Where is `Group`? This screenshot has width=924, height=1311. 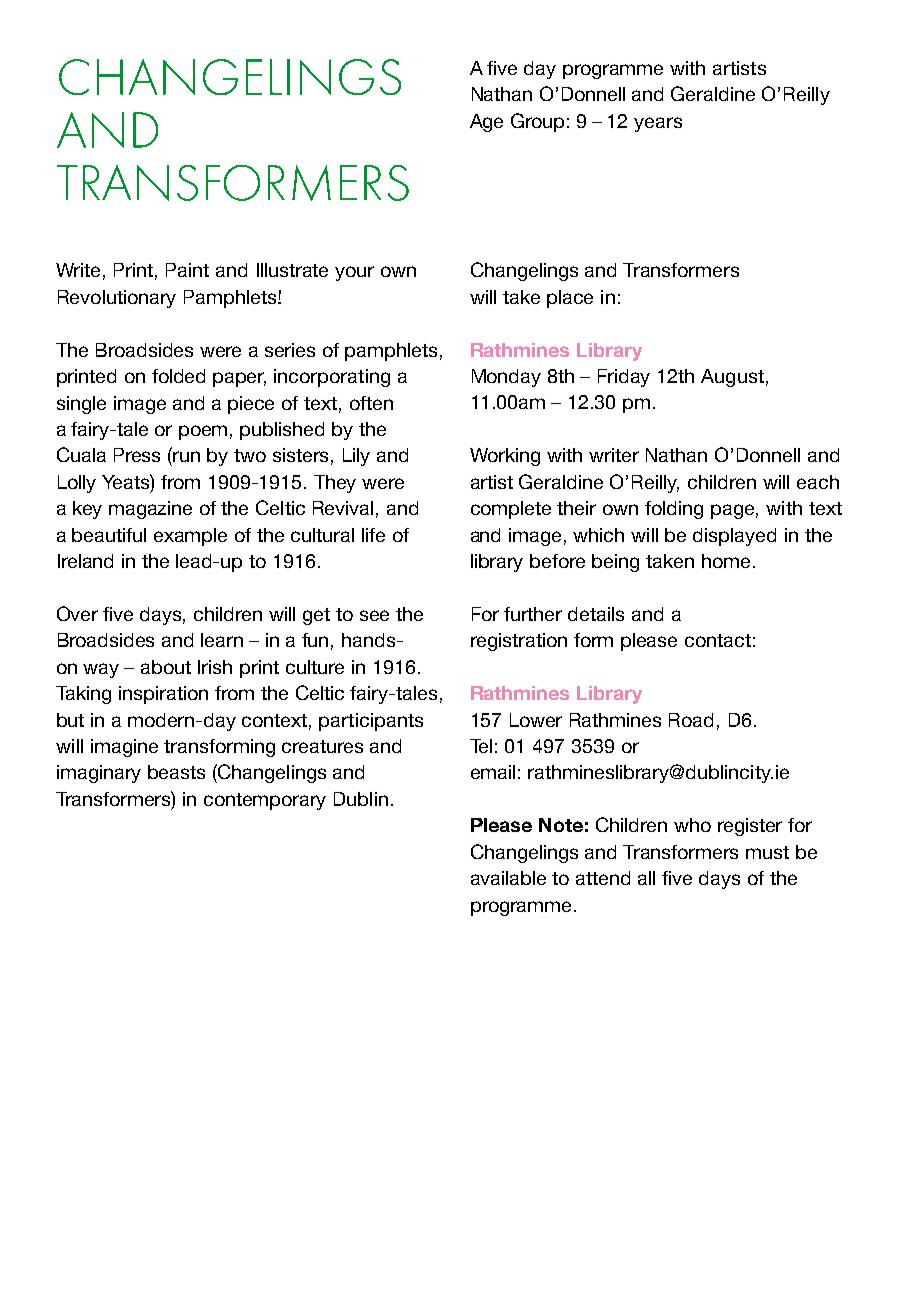
Group is located at coordinates (537, 122).
